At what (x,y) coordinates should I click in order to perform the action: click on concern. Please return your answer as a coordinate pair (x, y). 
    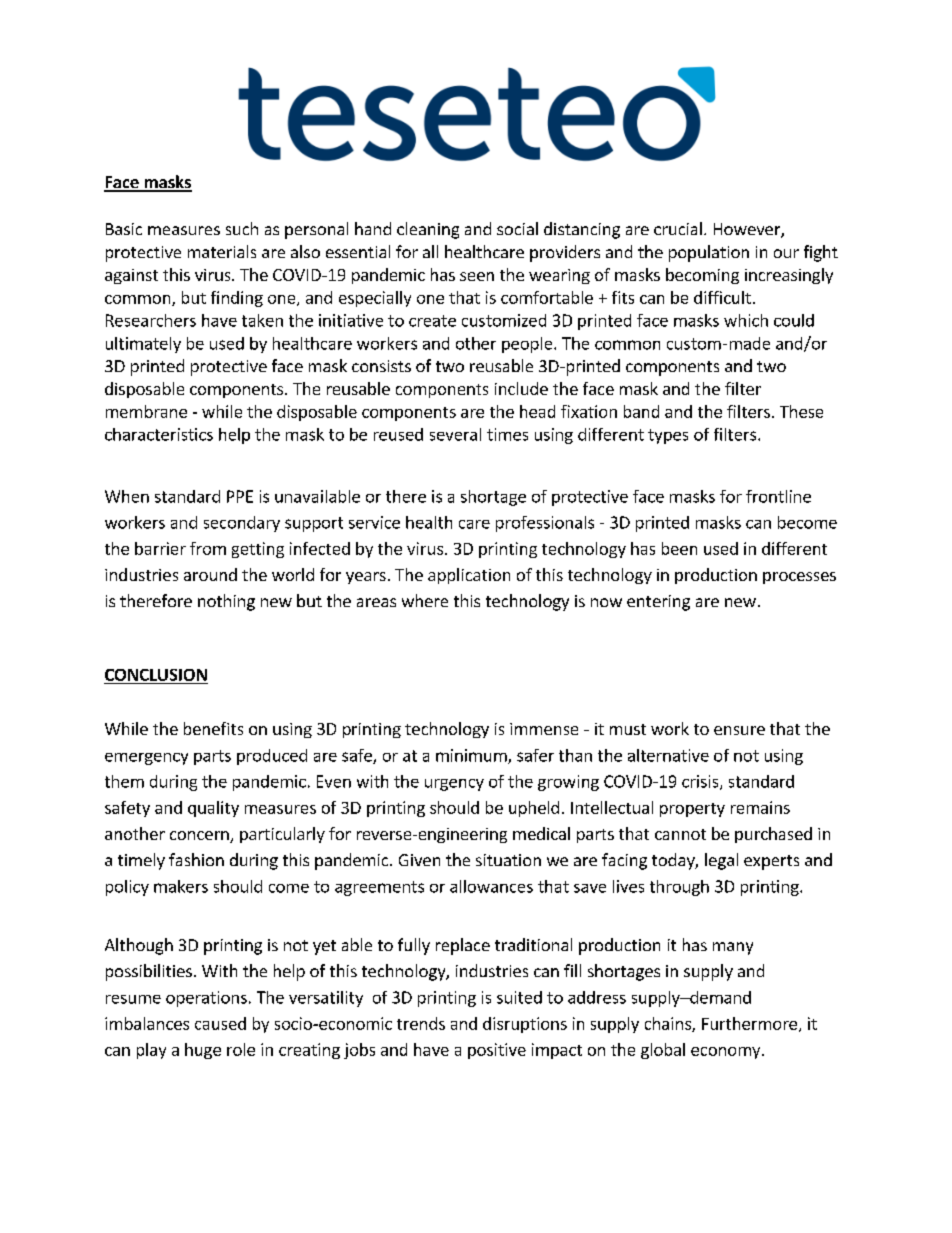
    Looking at the image, I should click on (200, 837).
